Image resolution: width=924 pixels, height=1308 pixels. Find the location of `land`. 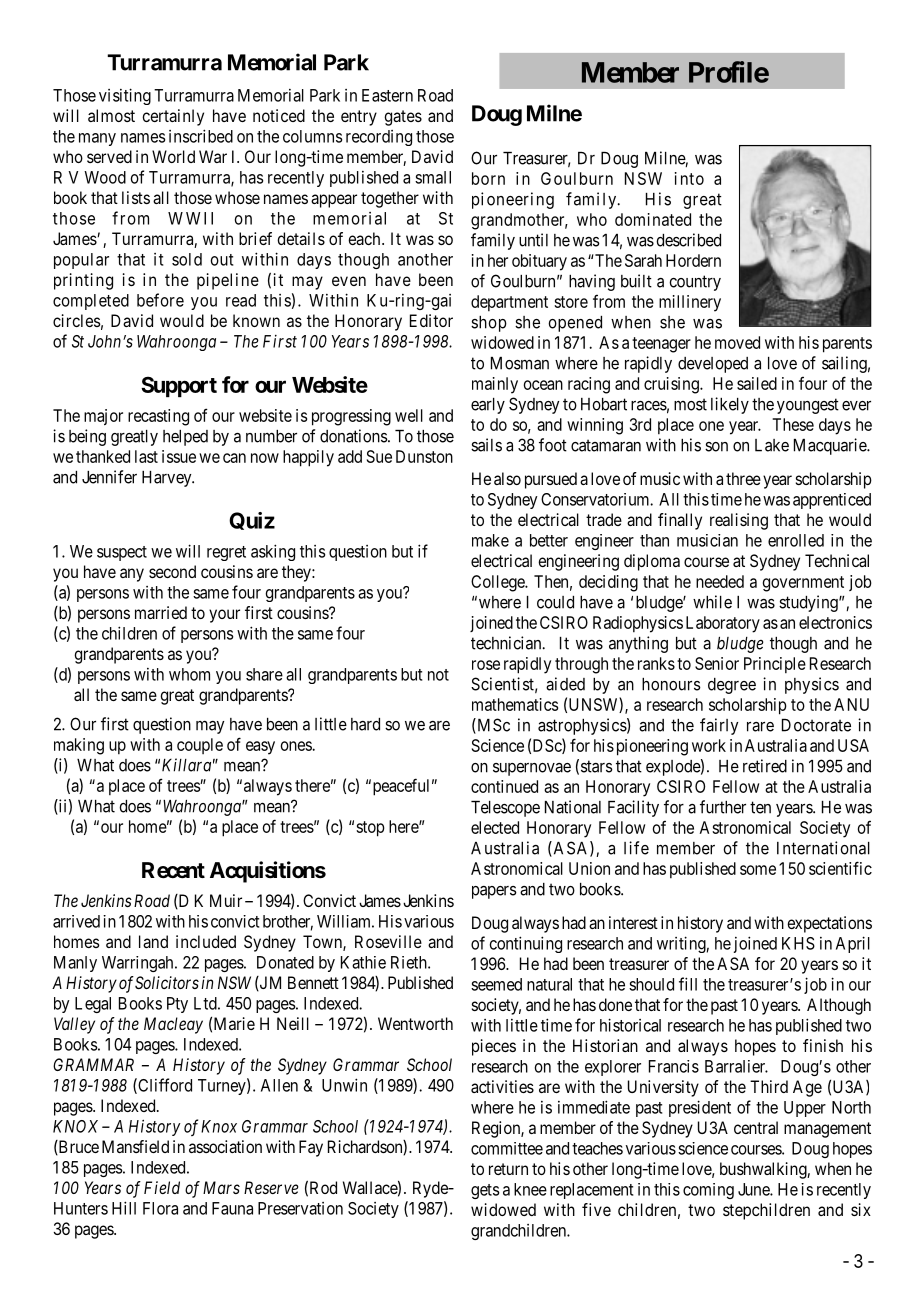

land is located at coordinates (153, 941).
